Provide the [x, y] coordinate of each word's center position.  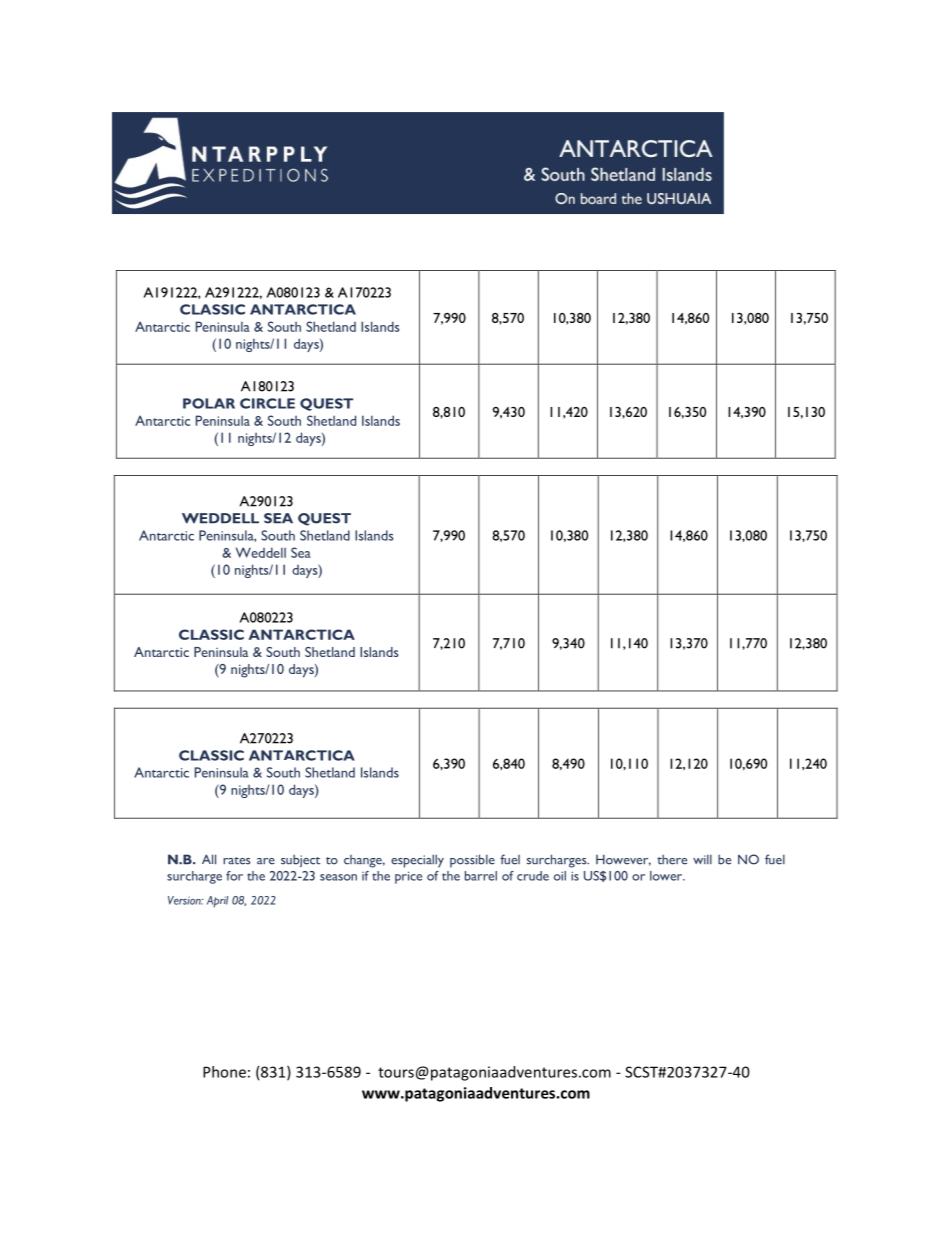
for [234, 876]
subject [300, 860]
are [266, 861]
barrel [481, 876]
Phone [224, 1072]
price [408, 877]
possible [472, 861]
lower [667, 876]
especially [417, 861]
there [672, 859]
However [623, 860]
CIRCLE [267, 403]
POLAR [209, 403]
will [702, 859]
